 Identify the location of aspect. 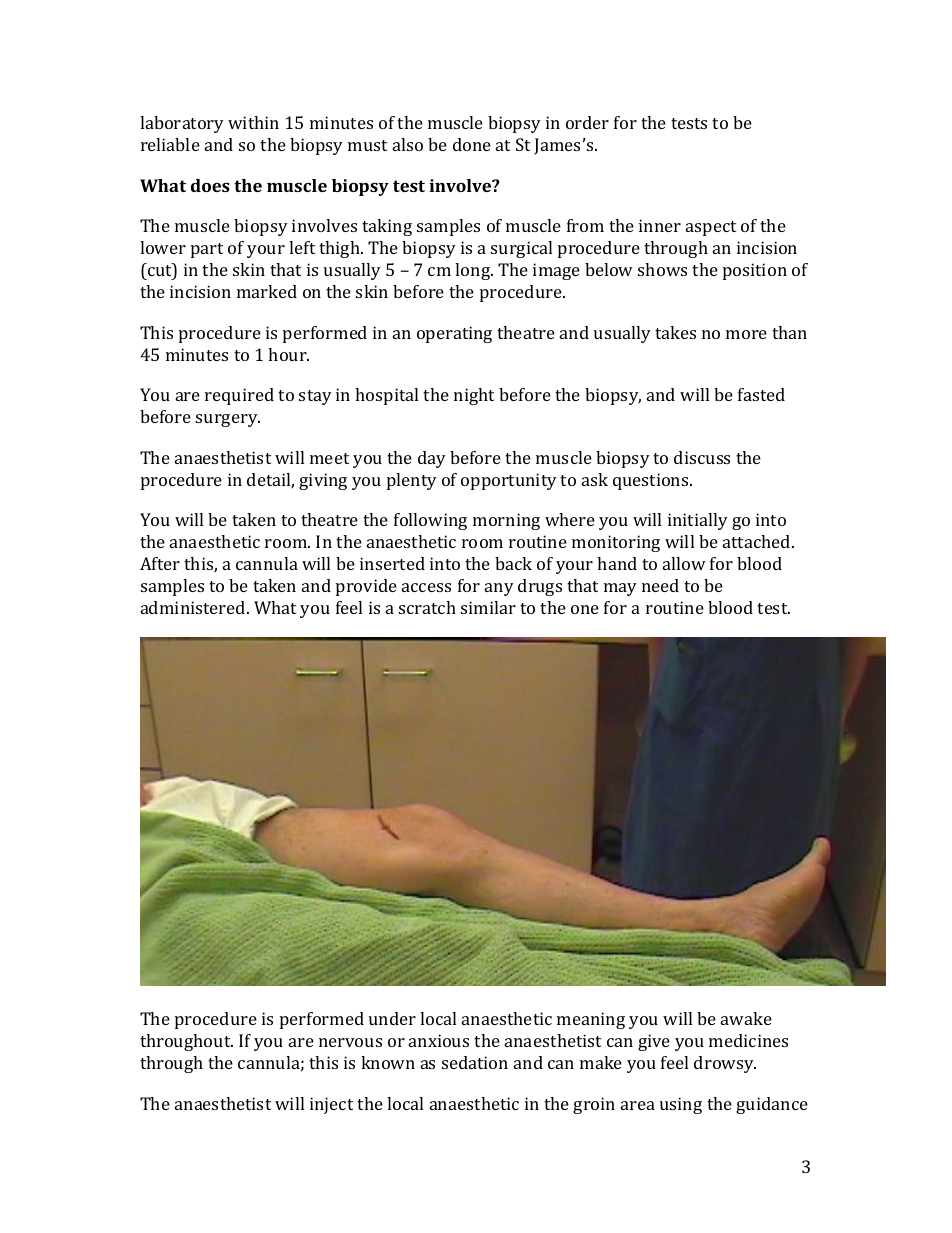
(711, 228).
